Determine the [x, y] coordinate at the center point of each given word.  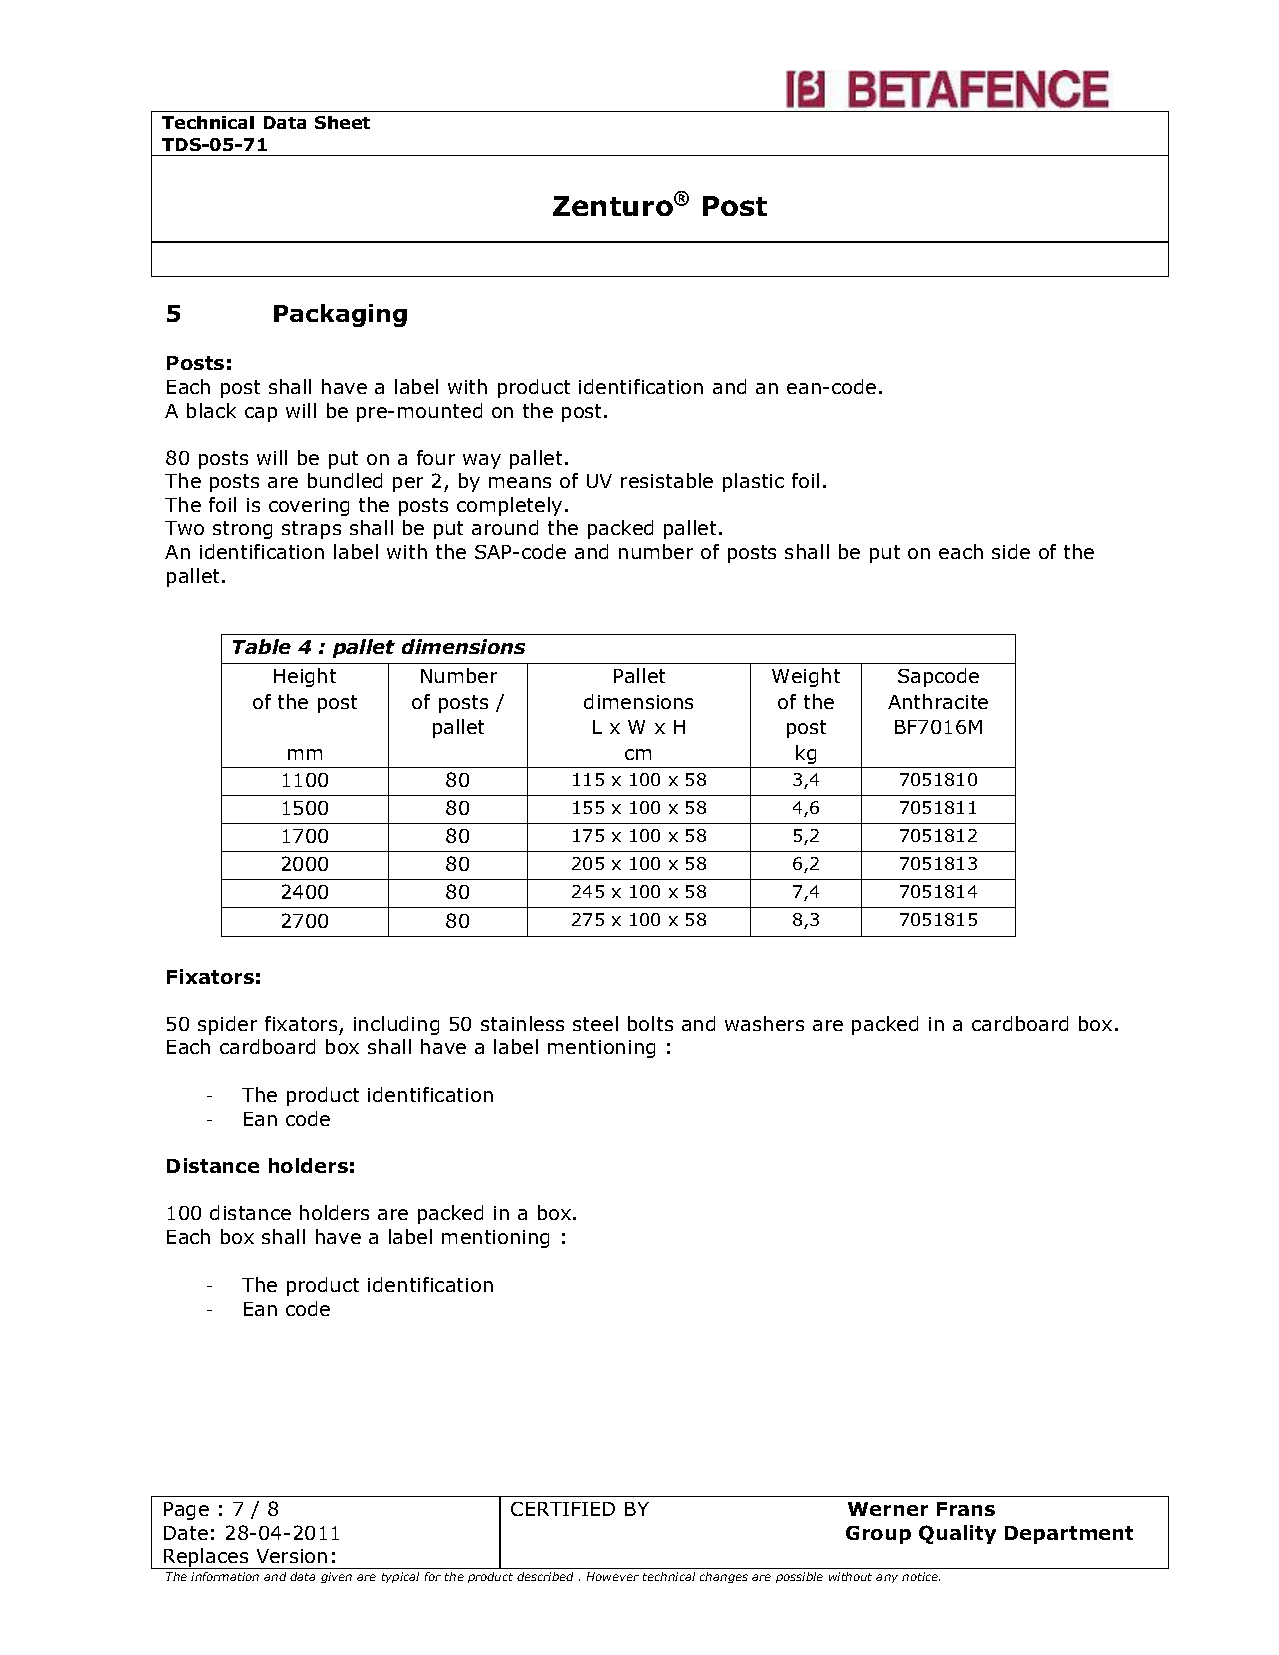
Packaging [340, 315]
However [613, 1576]
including [396, 1025]
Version [292, 1556]
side [1011, 551]
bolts [650, 1023]
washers [764, 1023]
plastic [753, 482]
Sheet [342, 122]
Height [305, 677]
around [505, 527]
